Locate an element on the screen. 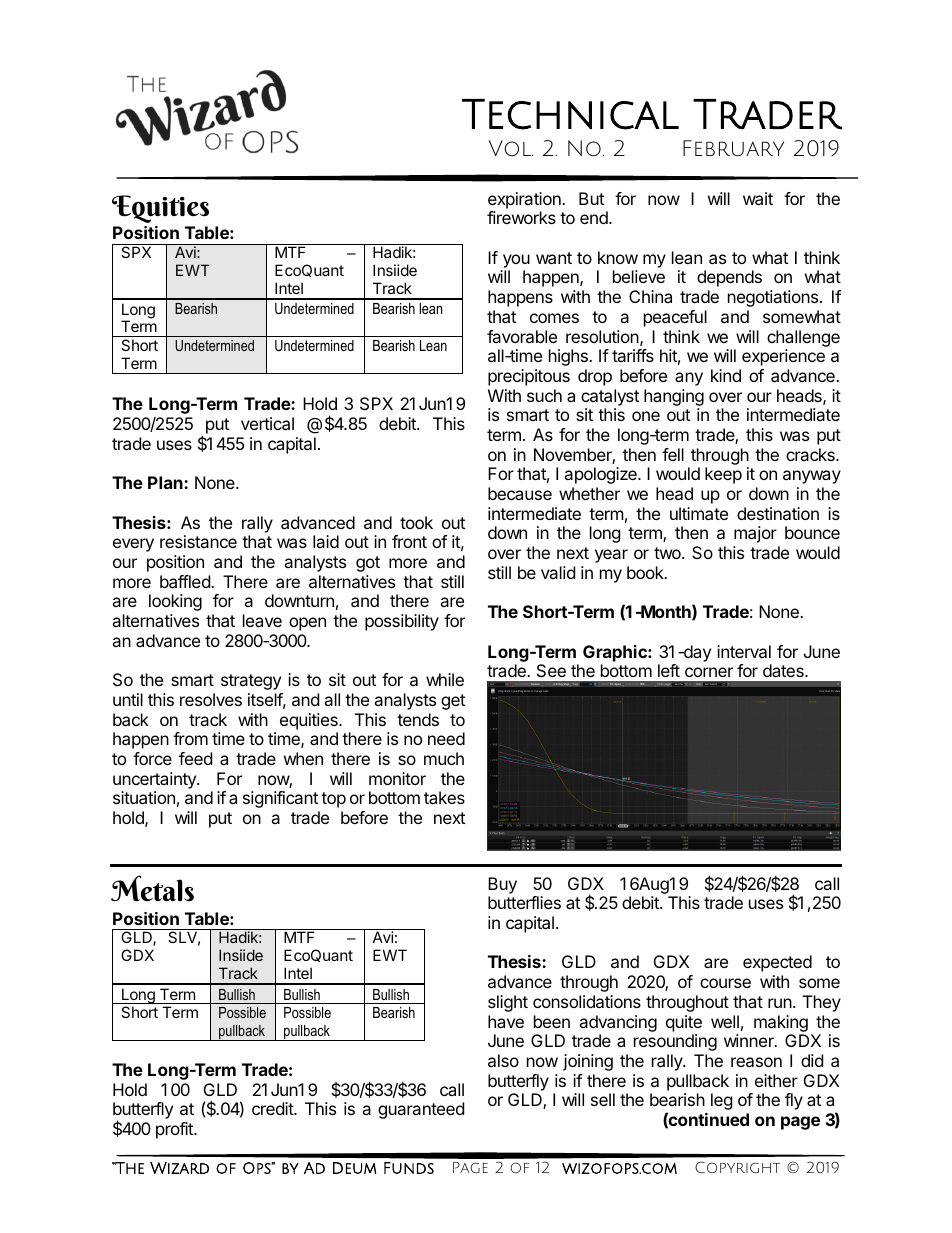 This screenshot has width=952, height=1233. February is located at coordinates (733, 148).
